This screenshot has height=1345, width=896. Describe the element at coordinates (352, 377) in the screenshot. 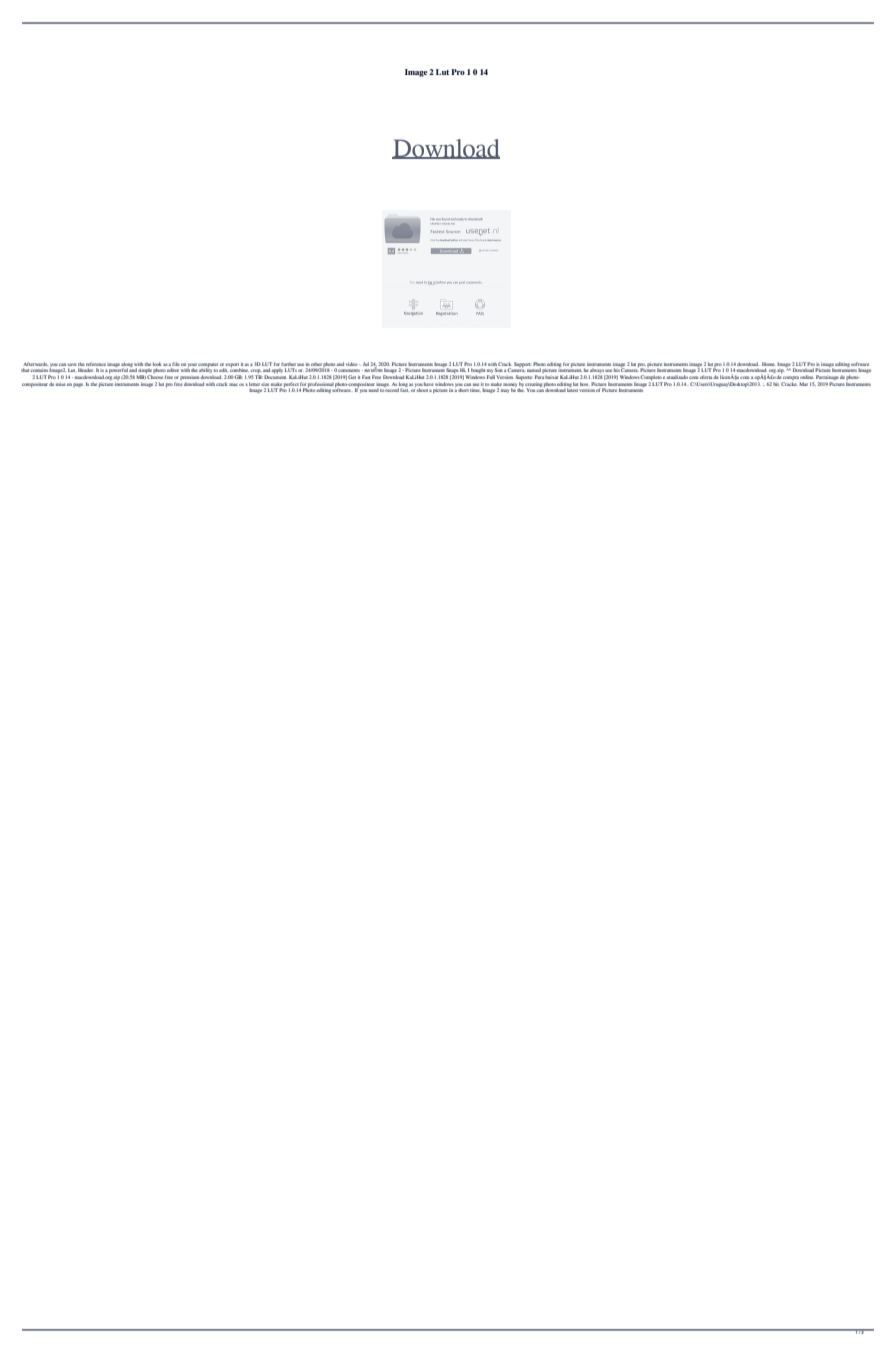

I see `Get` at that location.
